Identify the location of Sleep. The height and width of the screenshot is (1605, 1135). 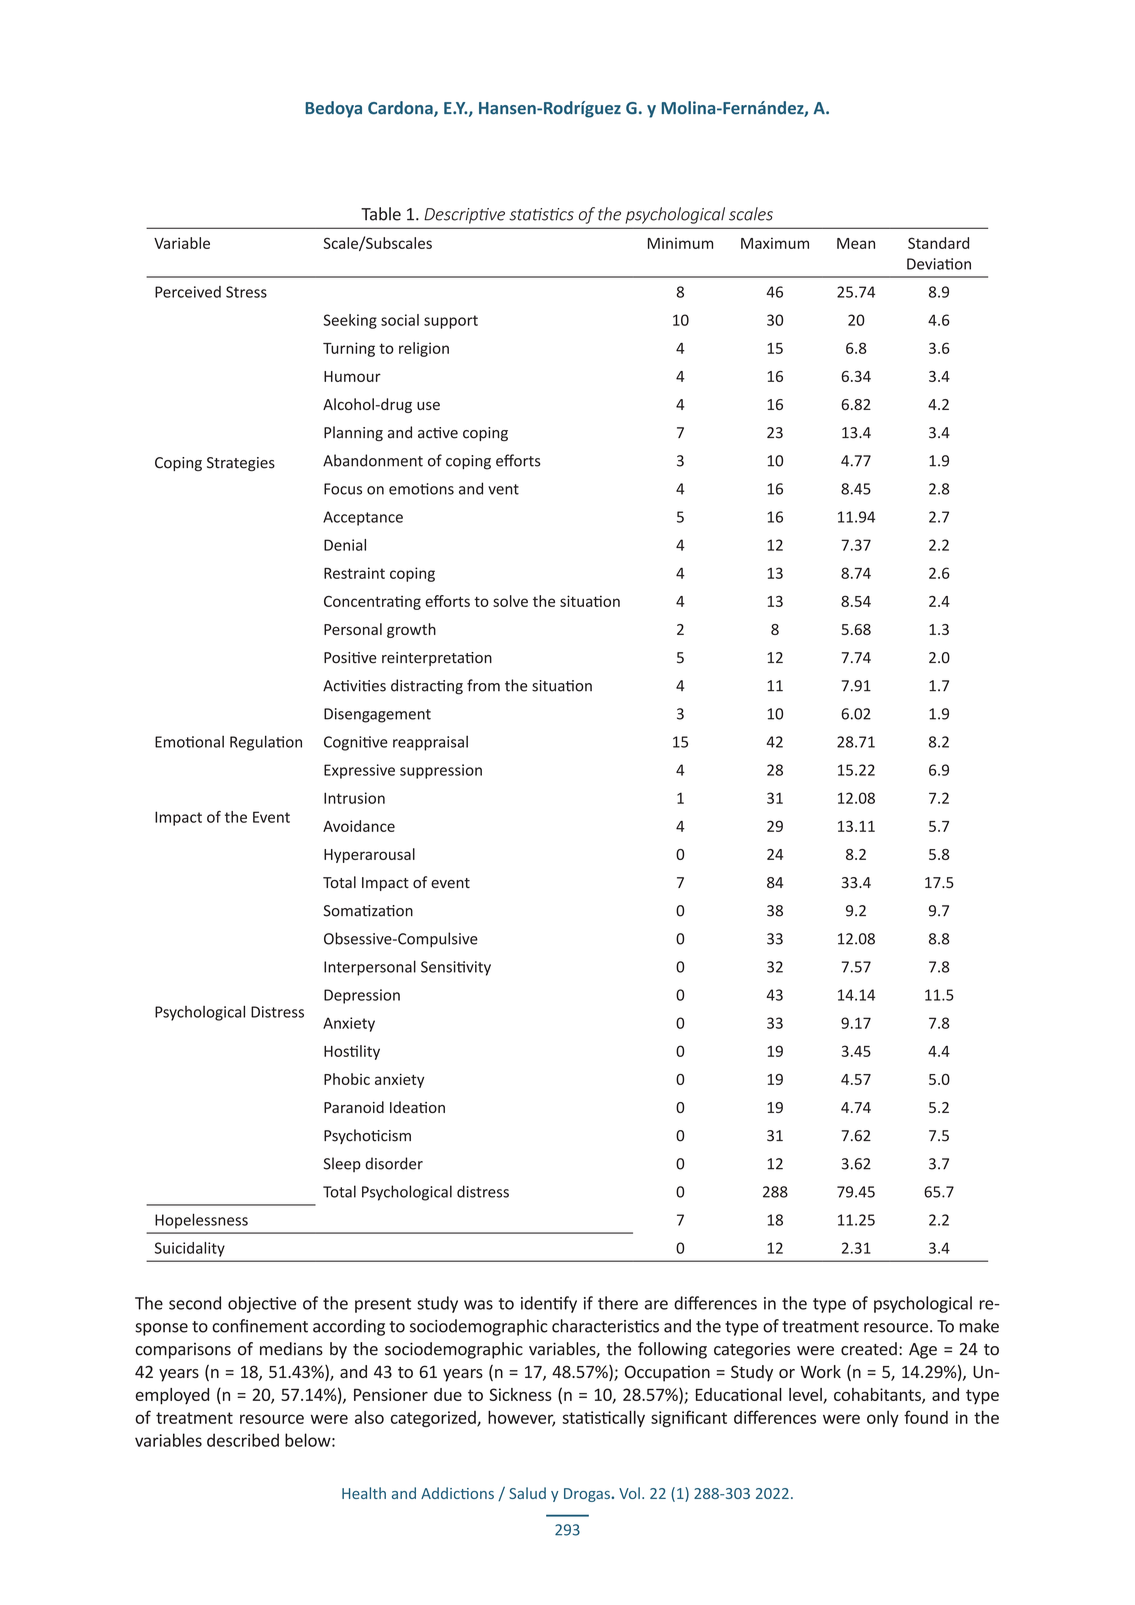
(342, 1164).
